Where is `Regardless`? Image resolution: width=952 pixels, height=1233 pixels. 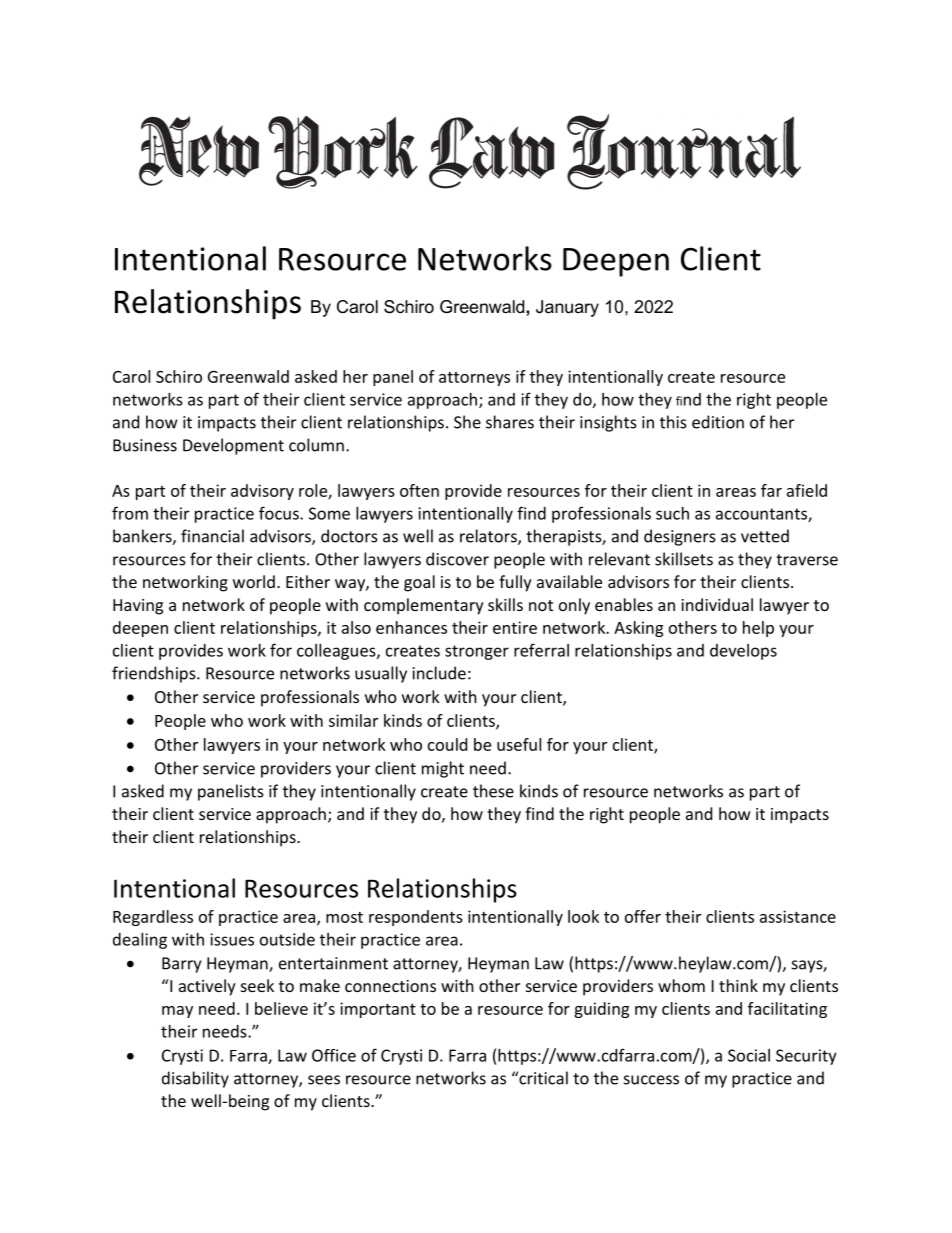
Regardless is located at coordinates (153, 918).
